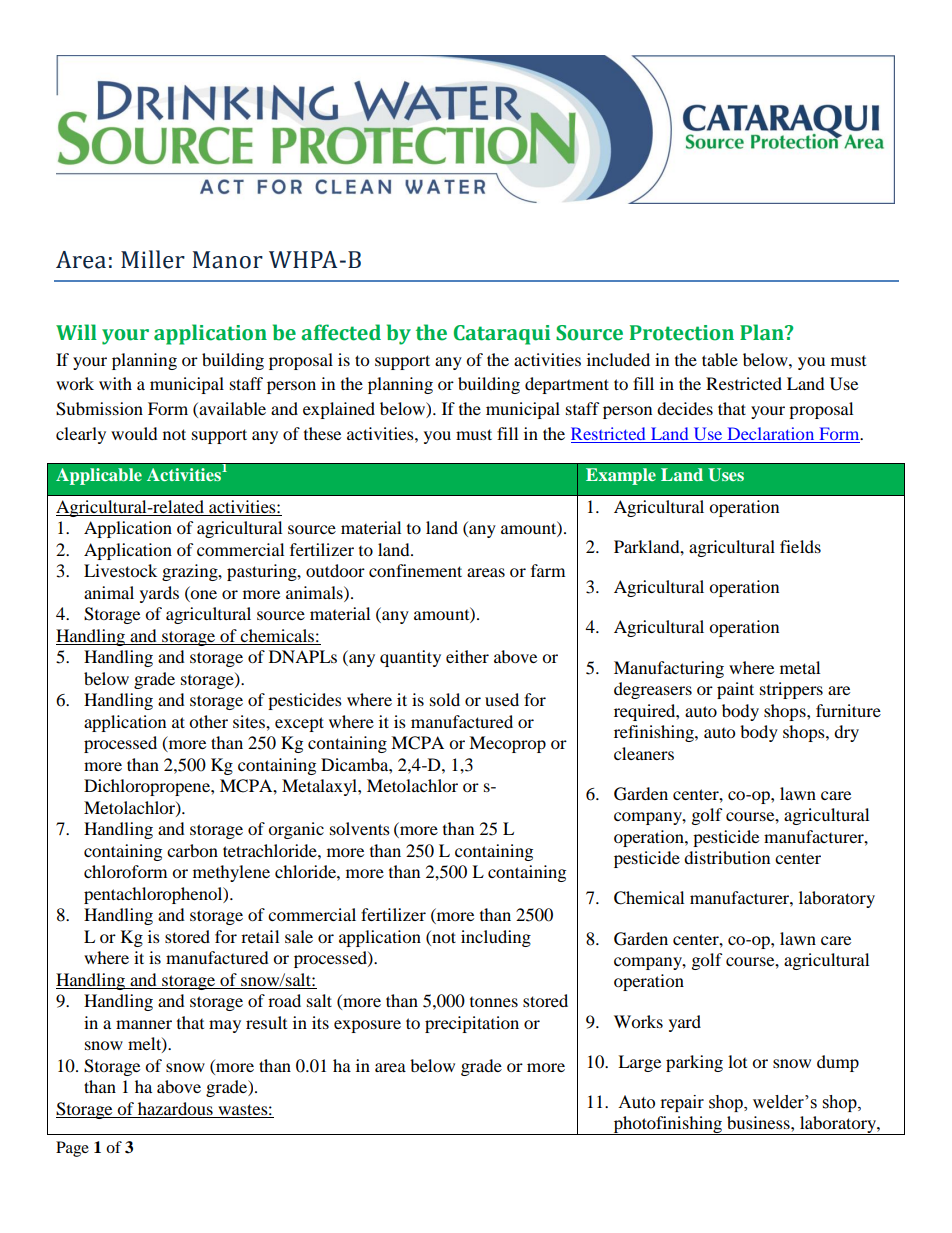 This screenshot has width=952, height=1233. I want to click on other, so click(208, 721).
